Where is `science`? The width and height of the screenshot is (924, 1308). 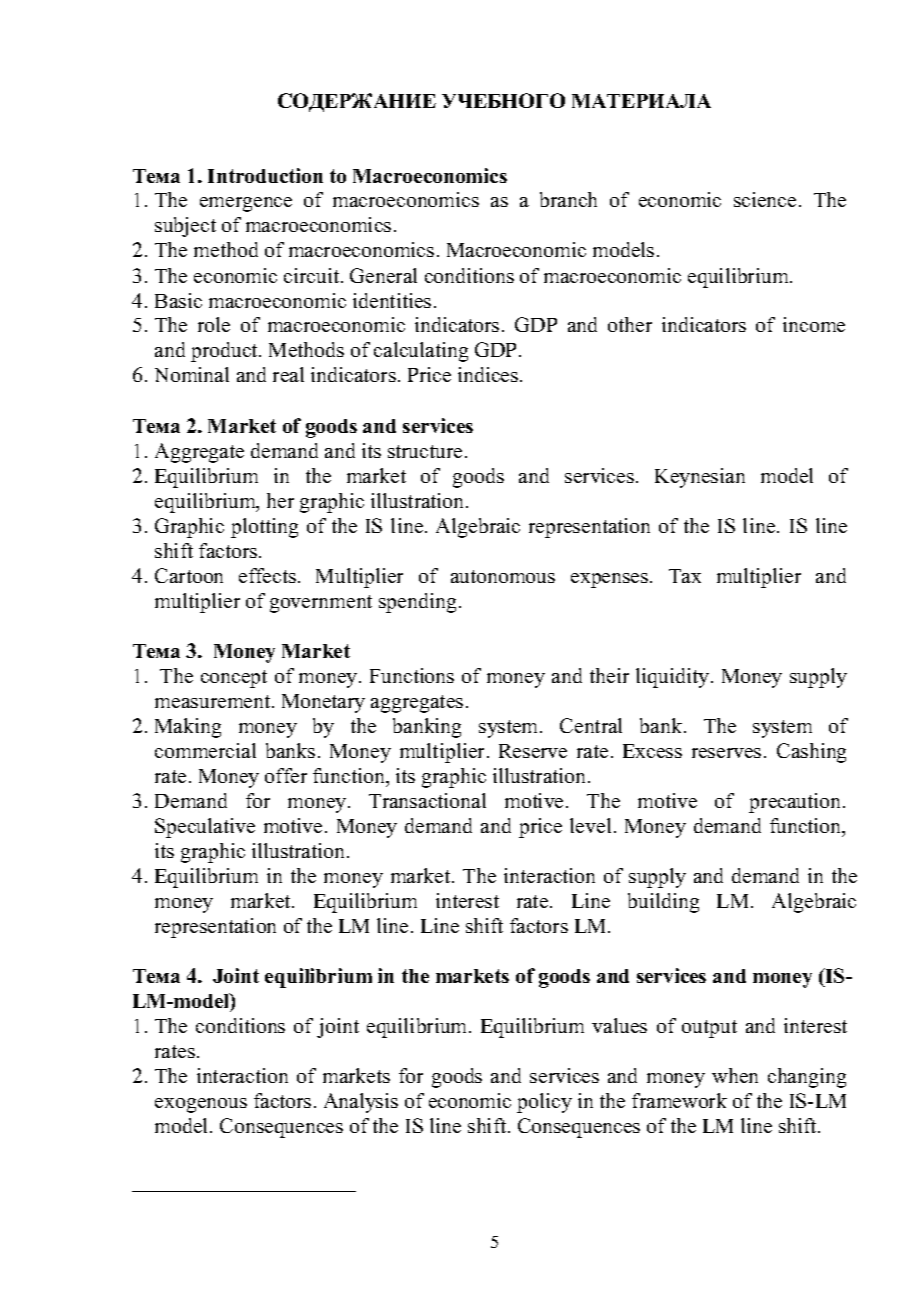 science is located at coordinates (765, 199).
